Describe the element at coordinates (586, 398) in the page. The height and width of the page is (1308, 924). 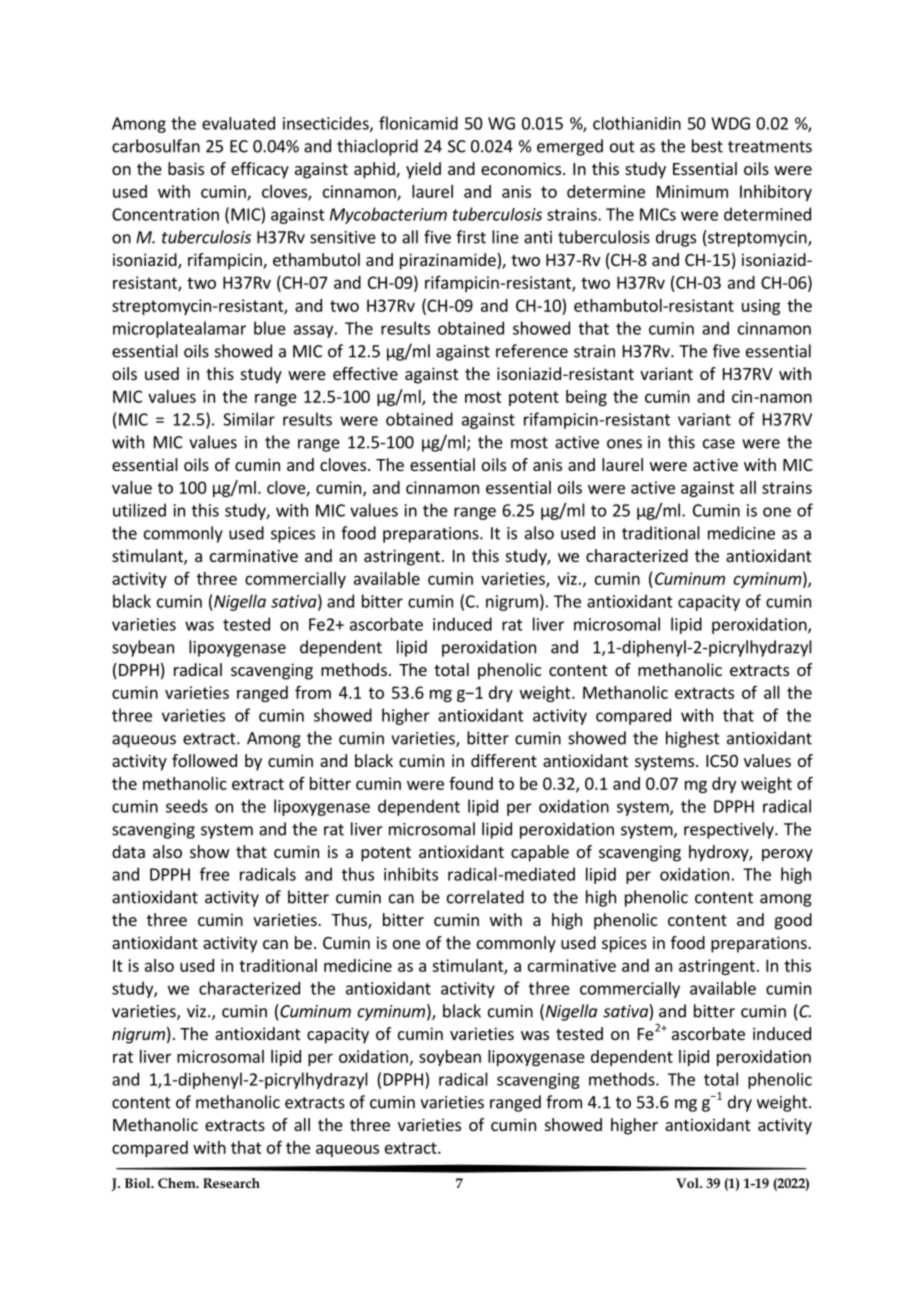
I see `being` at that location.
